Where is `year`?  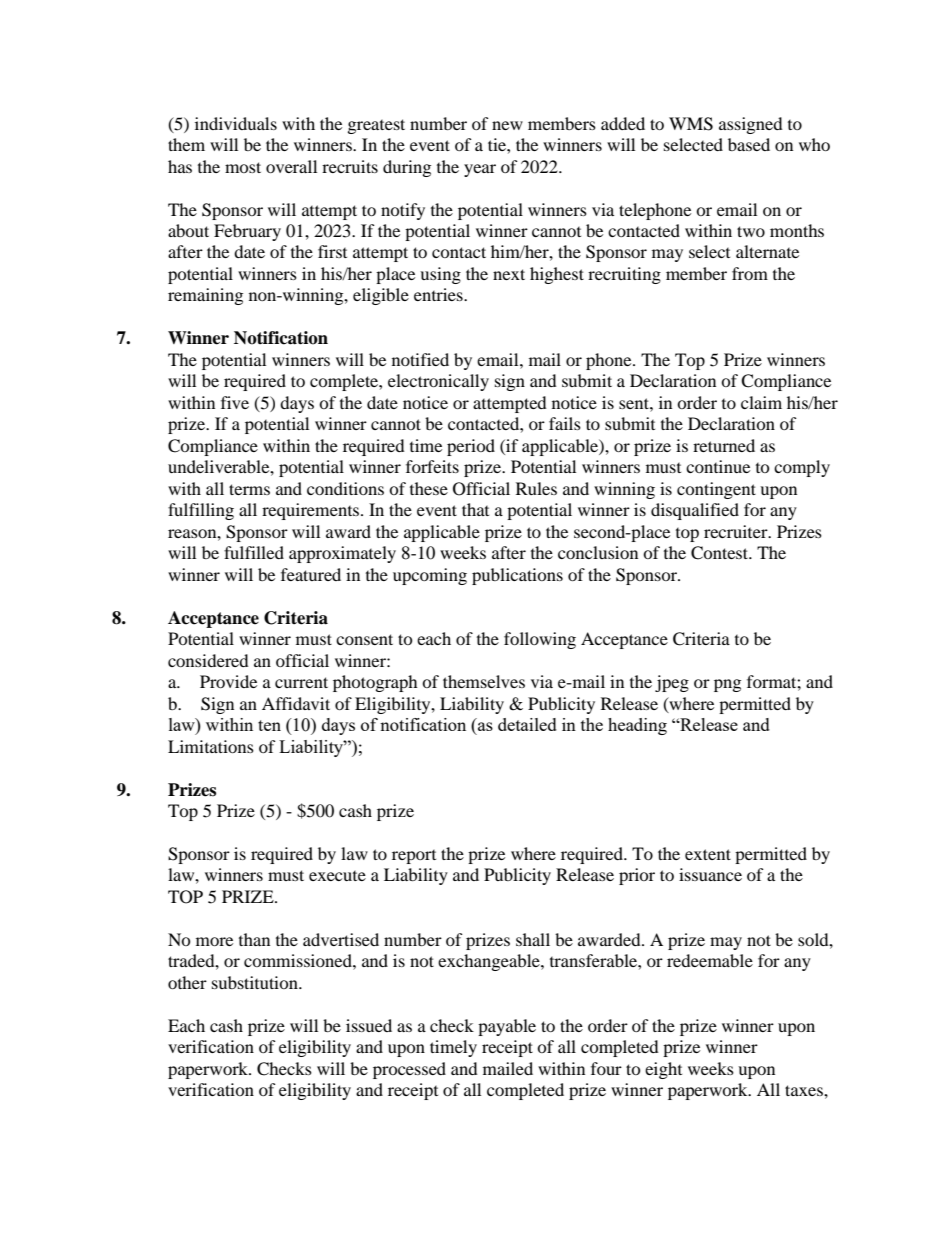 year is located at coordinates (480, 170).
